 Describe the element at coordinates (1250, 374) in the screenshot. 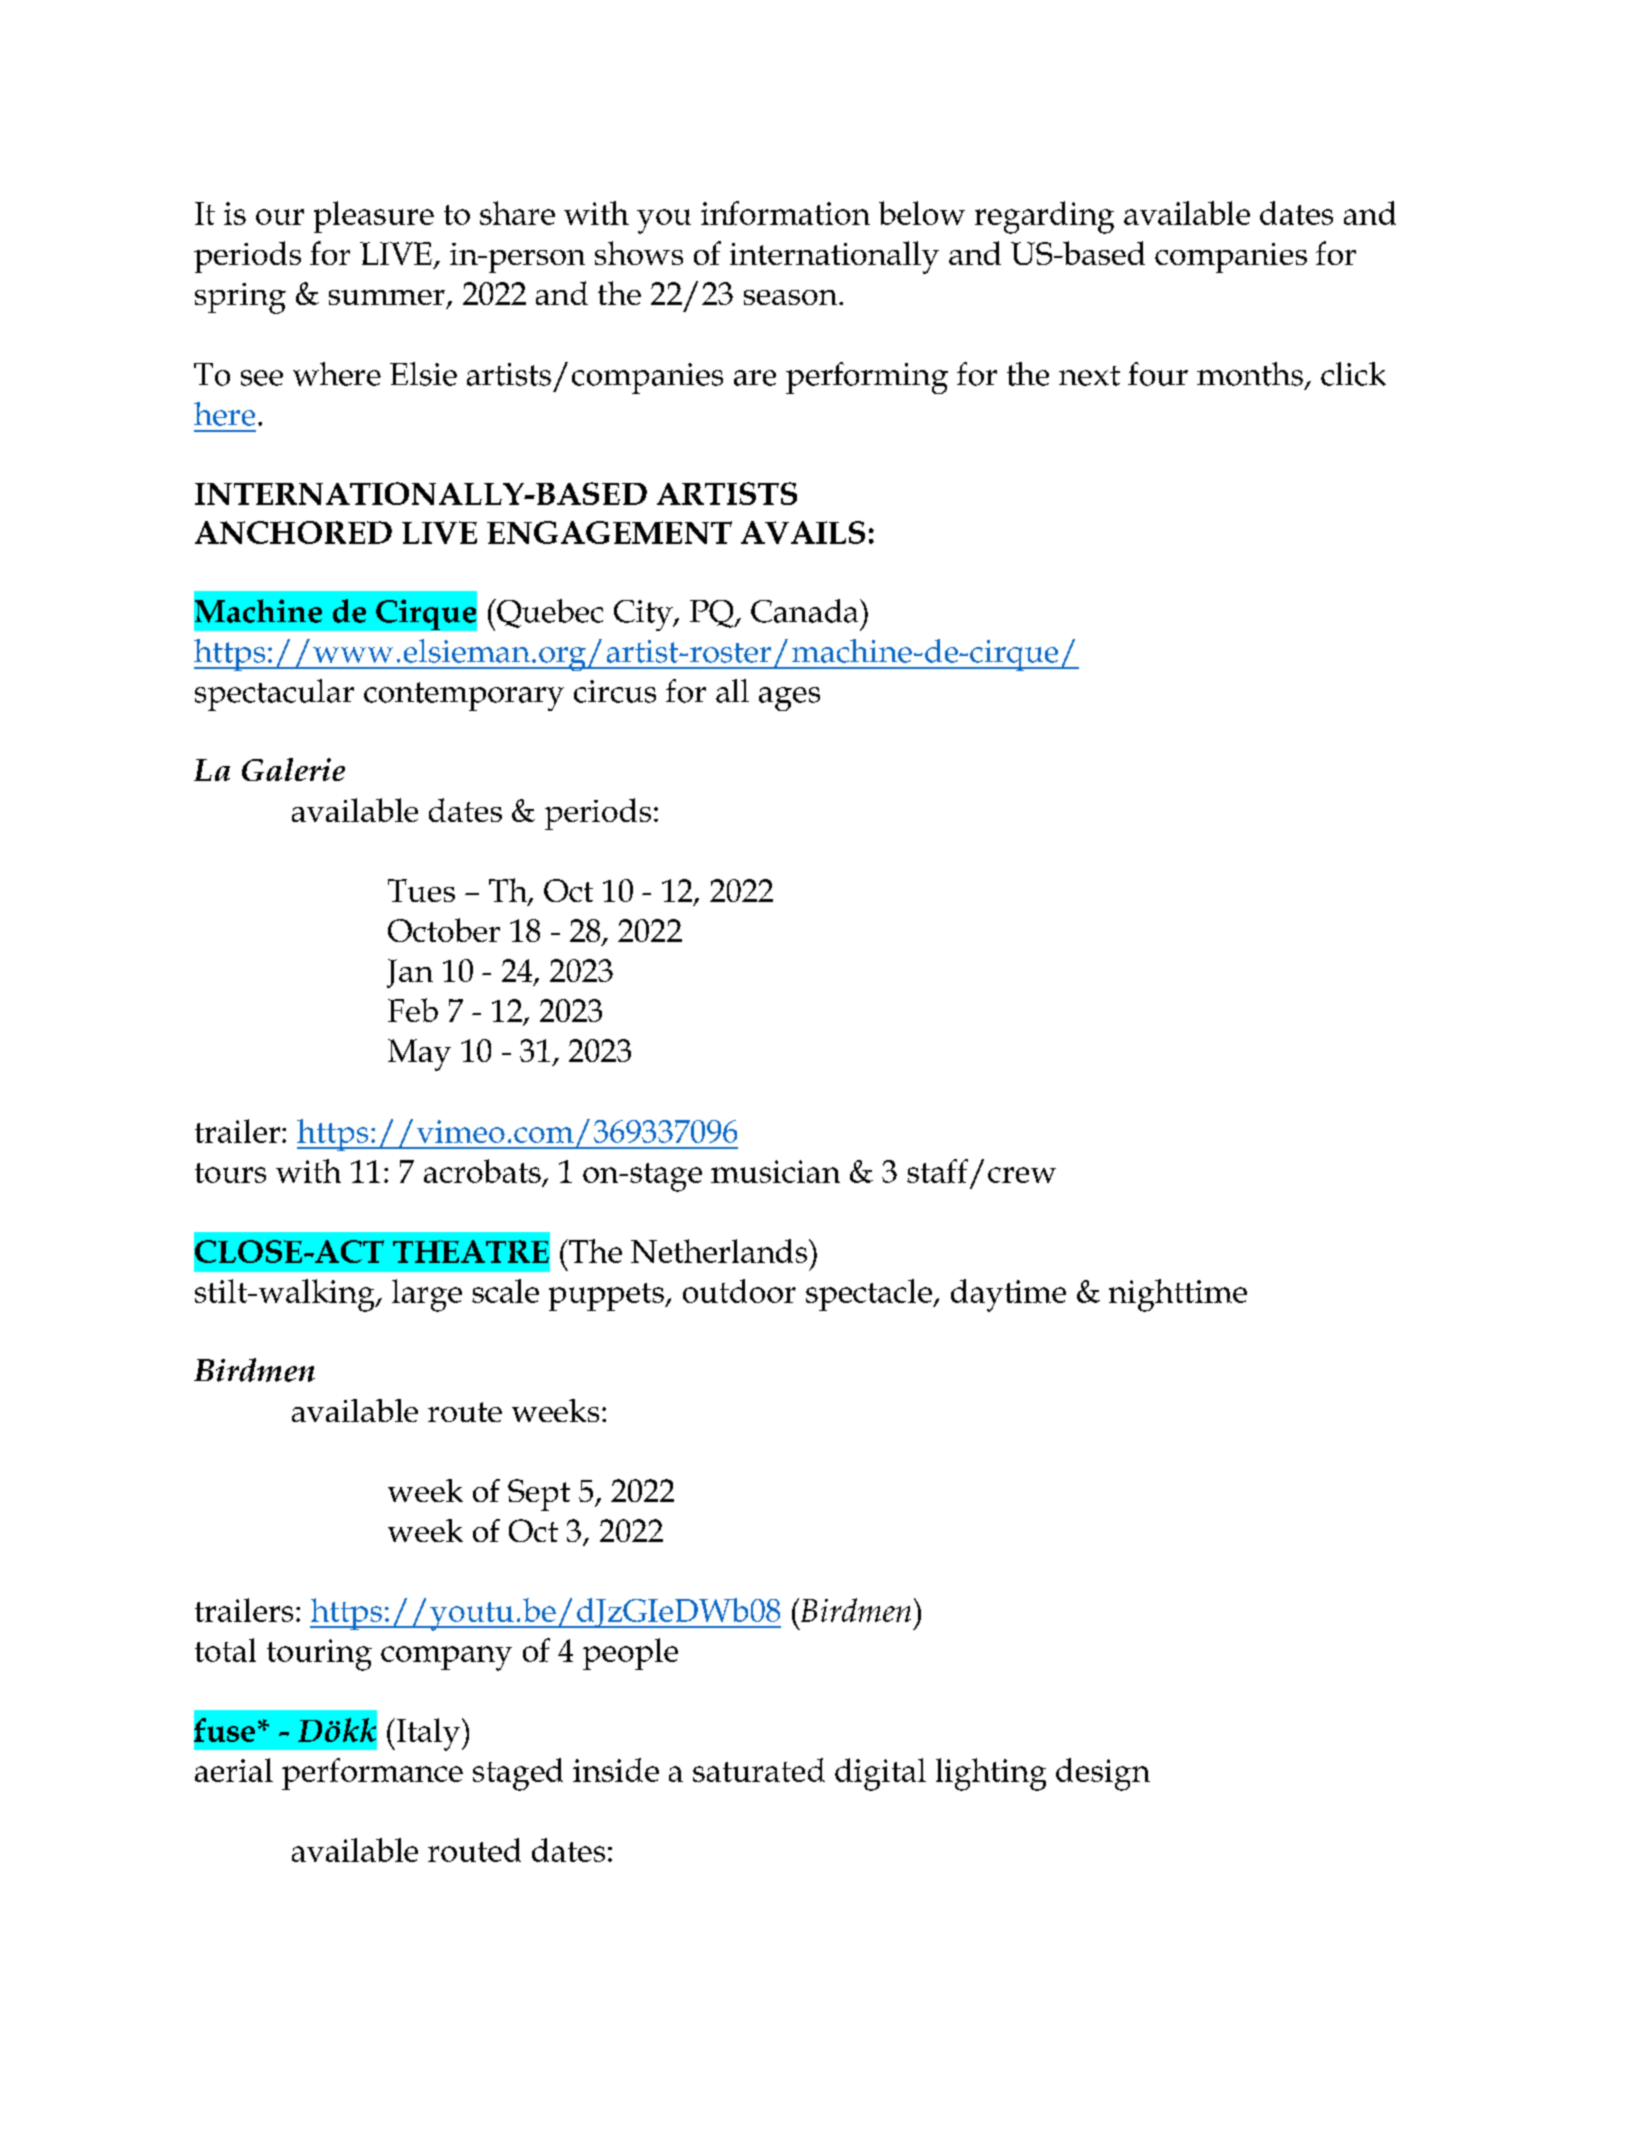

I see `months` at that location.
